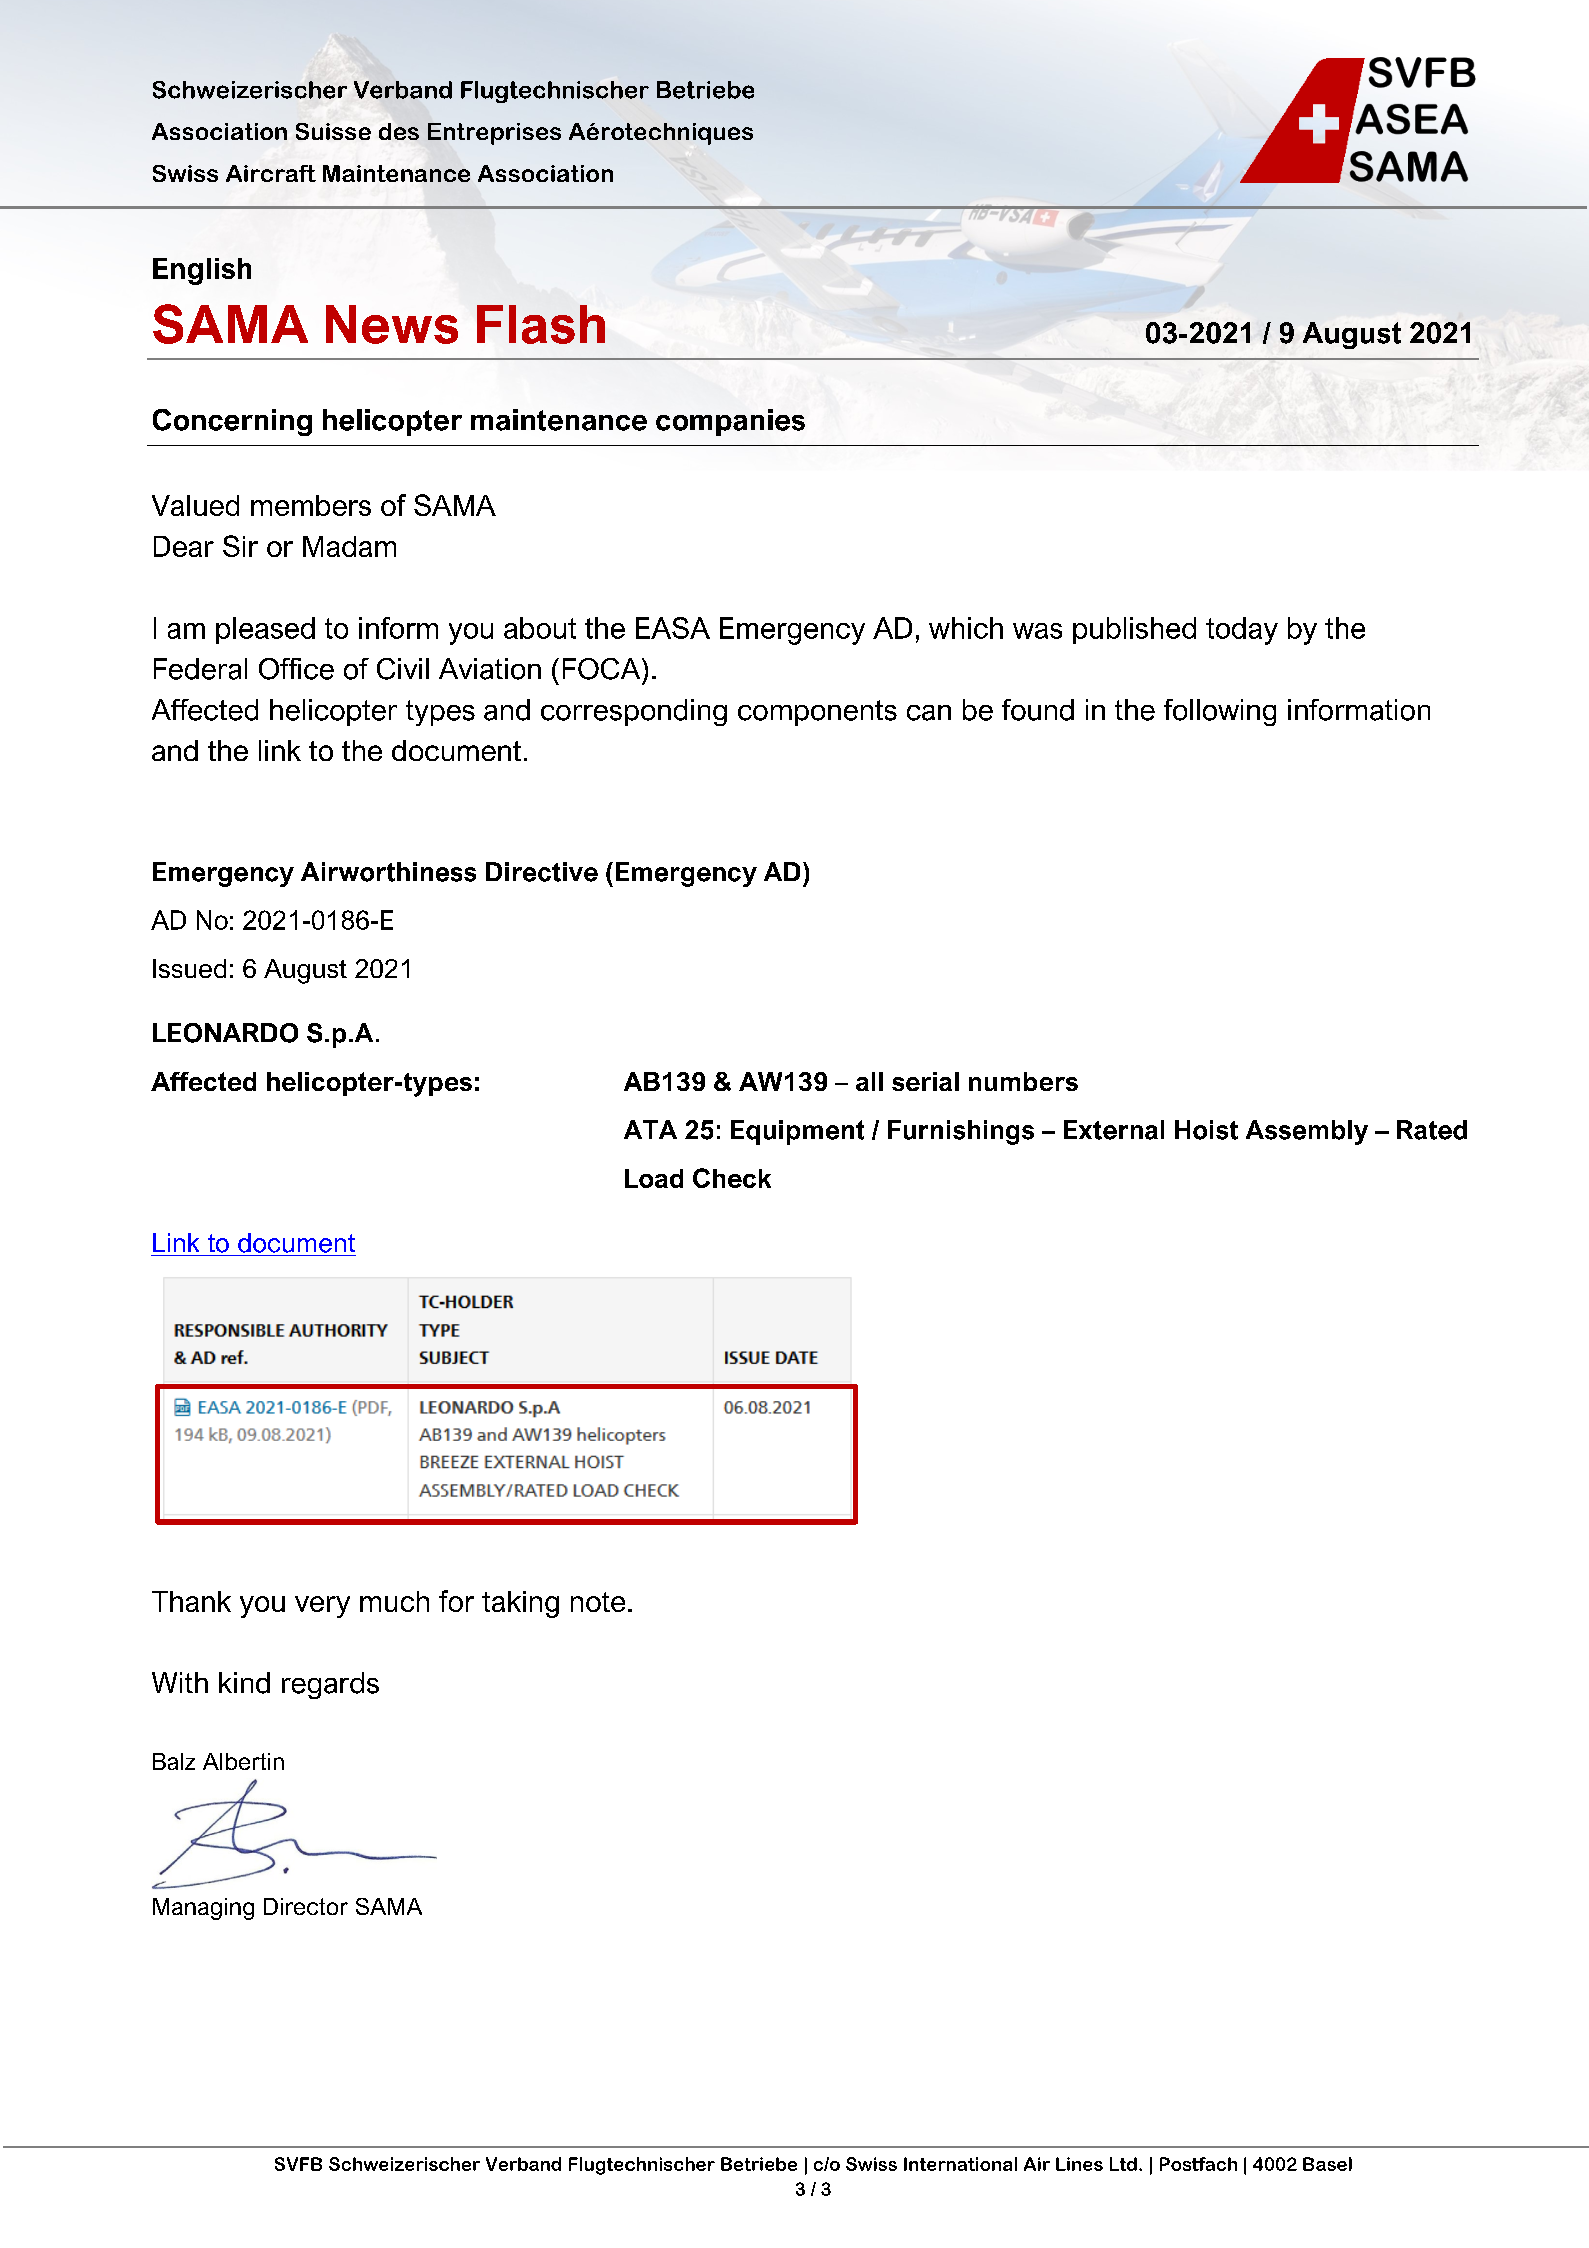  I want to click on very, so click(322, 1607).
